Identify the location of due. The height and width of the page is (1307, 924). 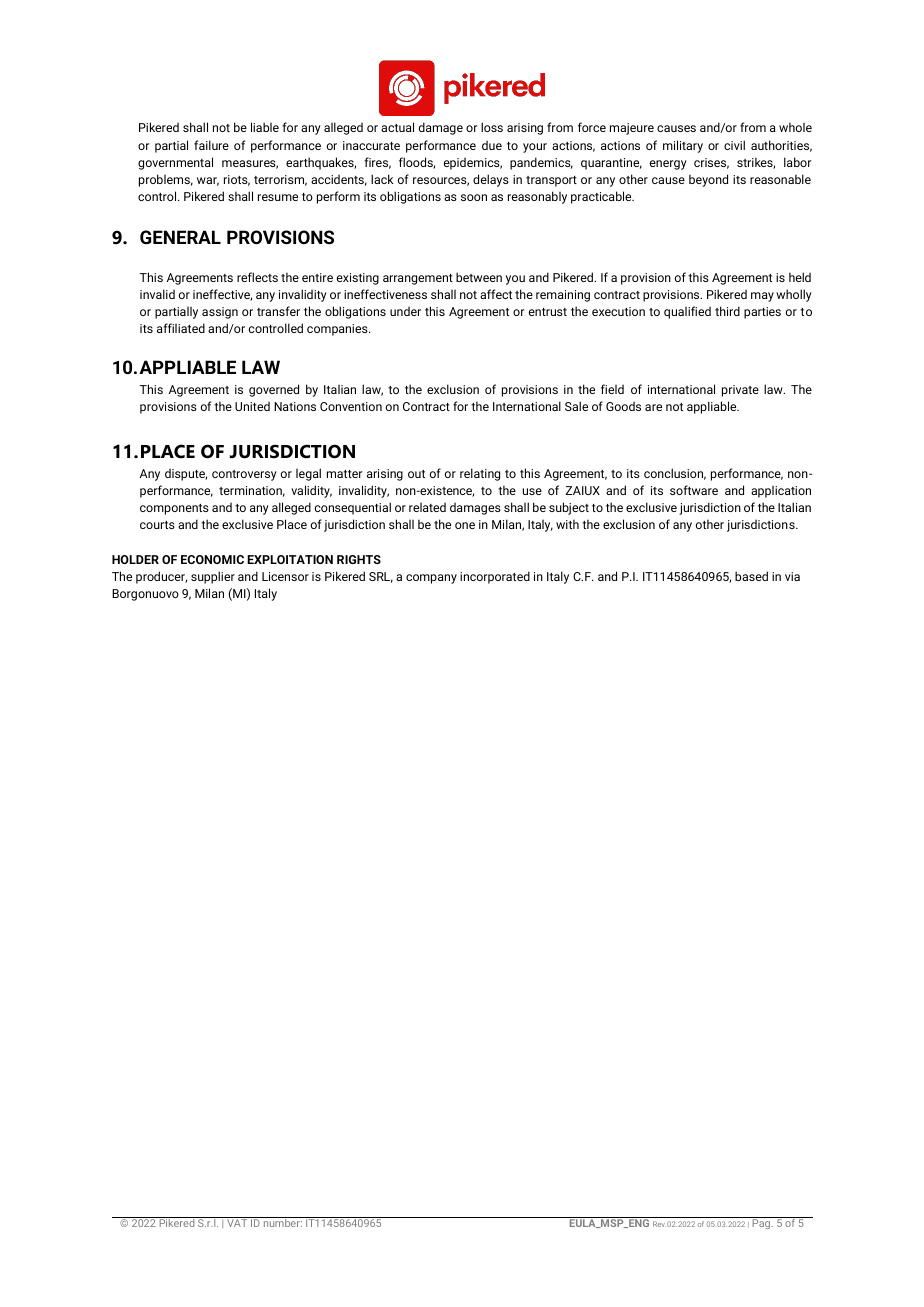
(492, 145).
